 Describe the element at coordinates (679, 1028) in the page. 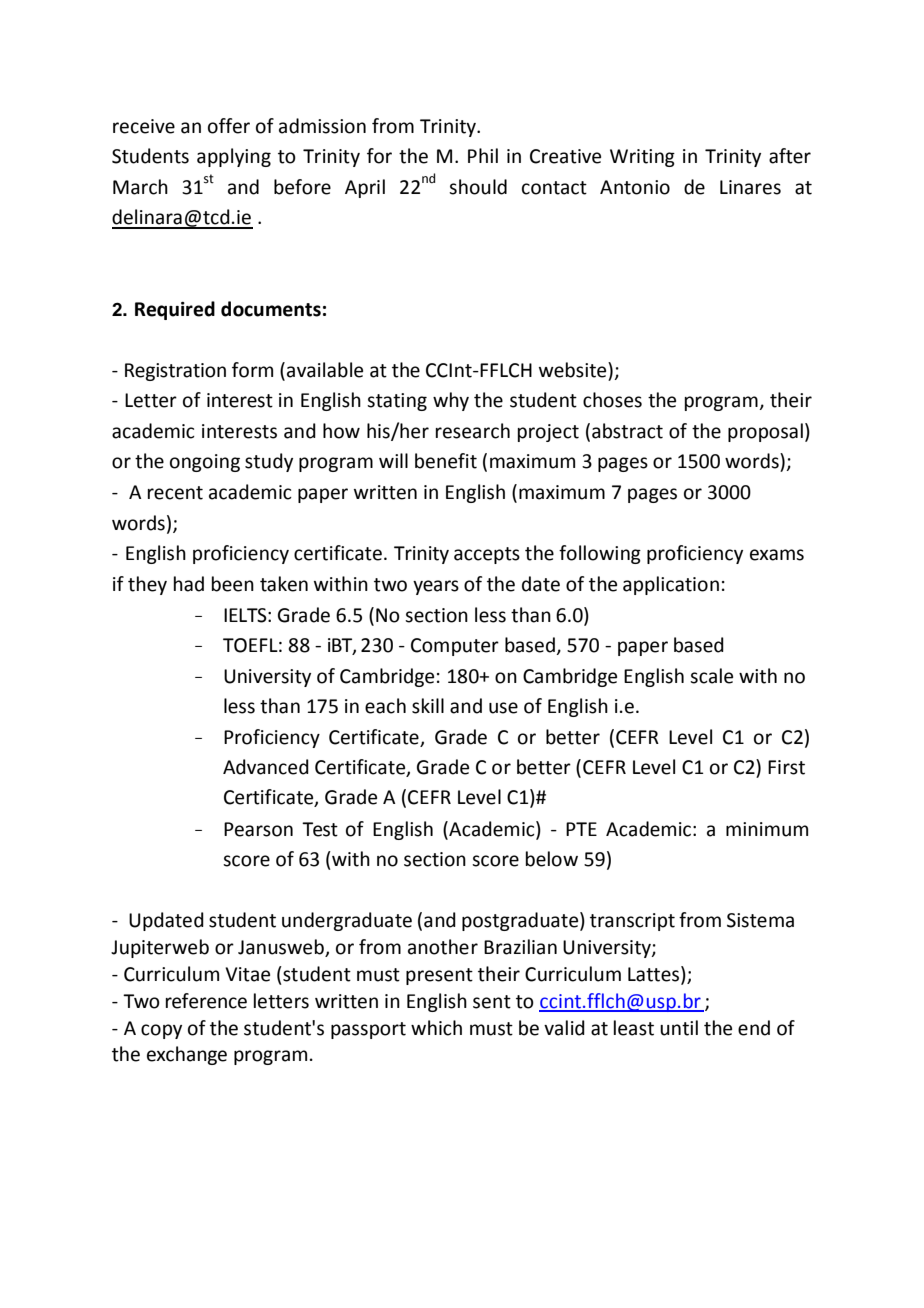

I see `until` at that location.
